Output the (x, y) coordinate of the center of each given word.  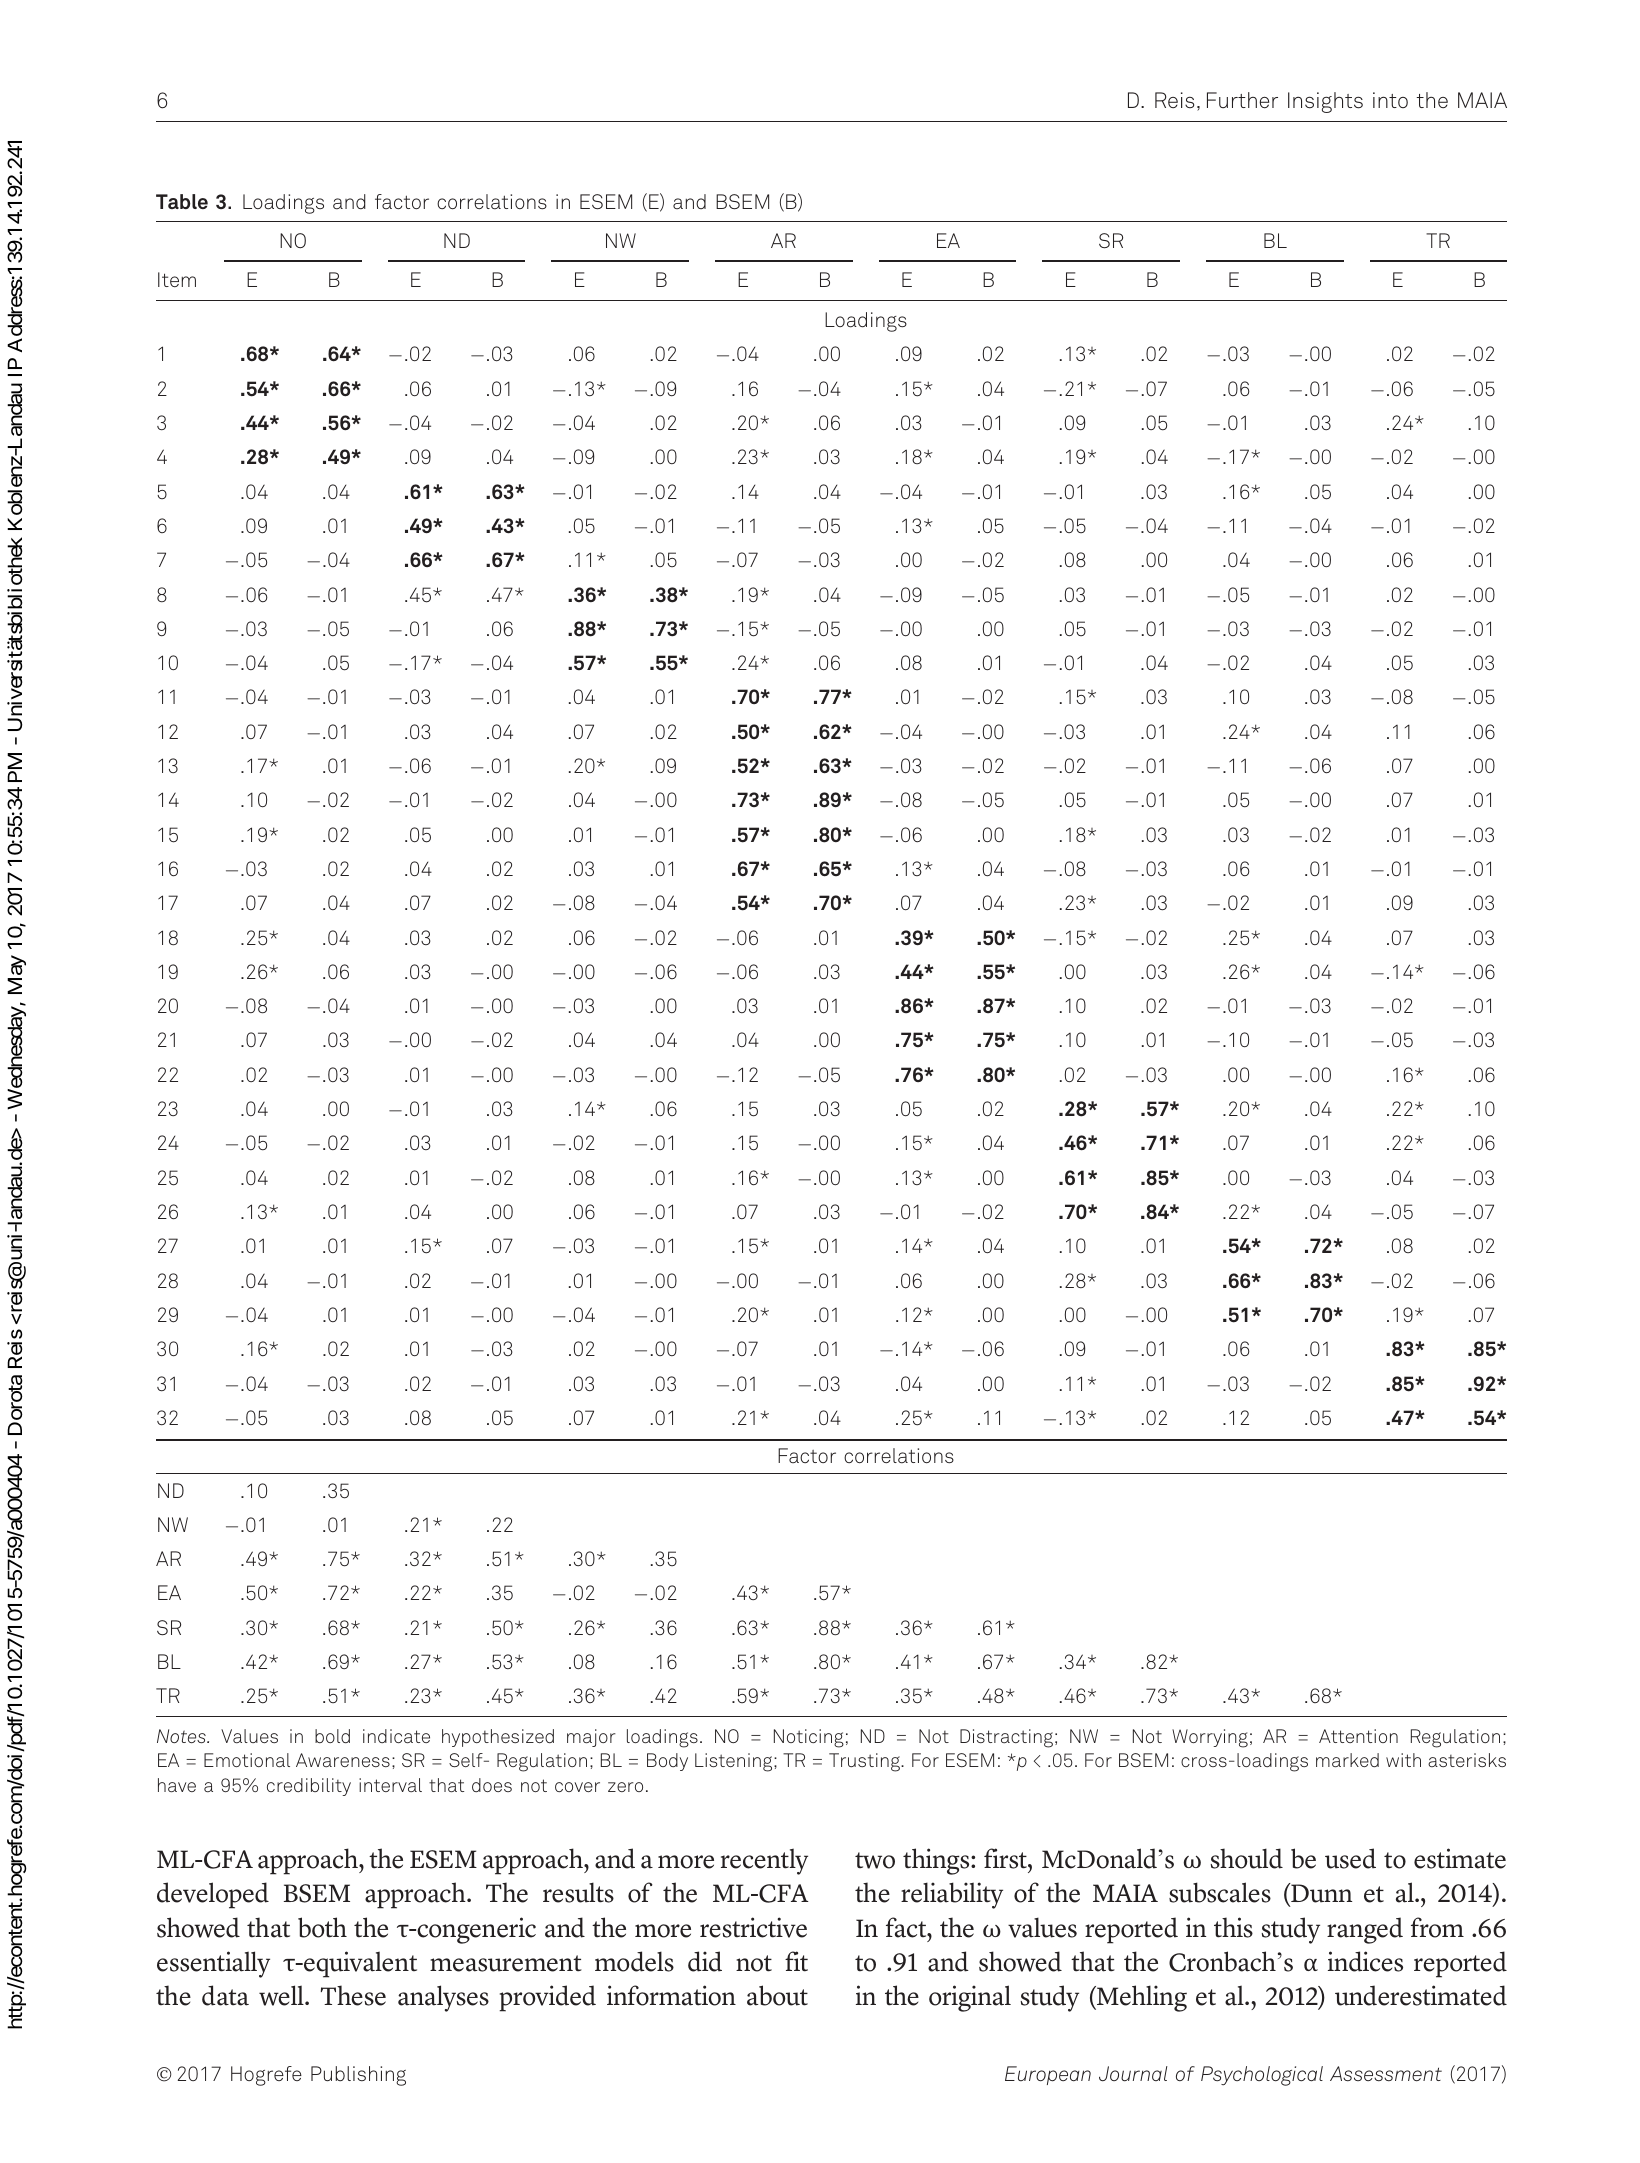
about (777, 1995)
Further (1242, 100)
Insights (1325, 102)
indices (1365, 1961)
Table (182, 201)
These (353, 1995)
